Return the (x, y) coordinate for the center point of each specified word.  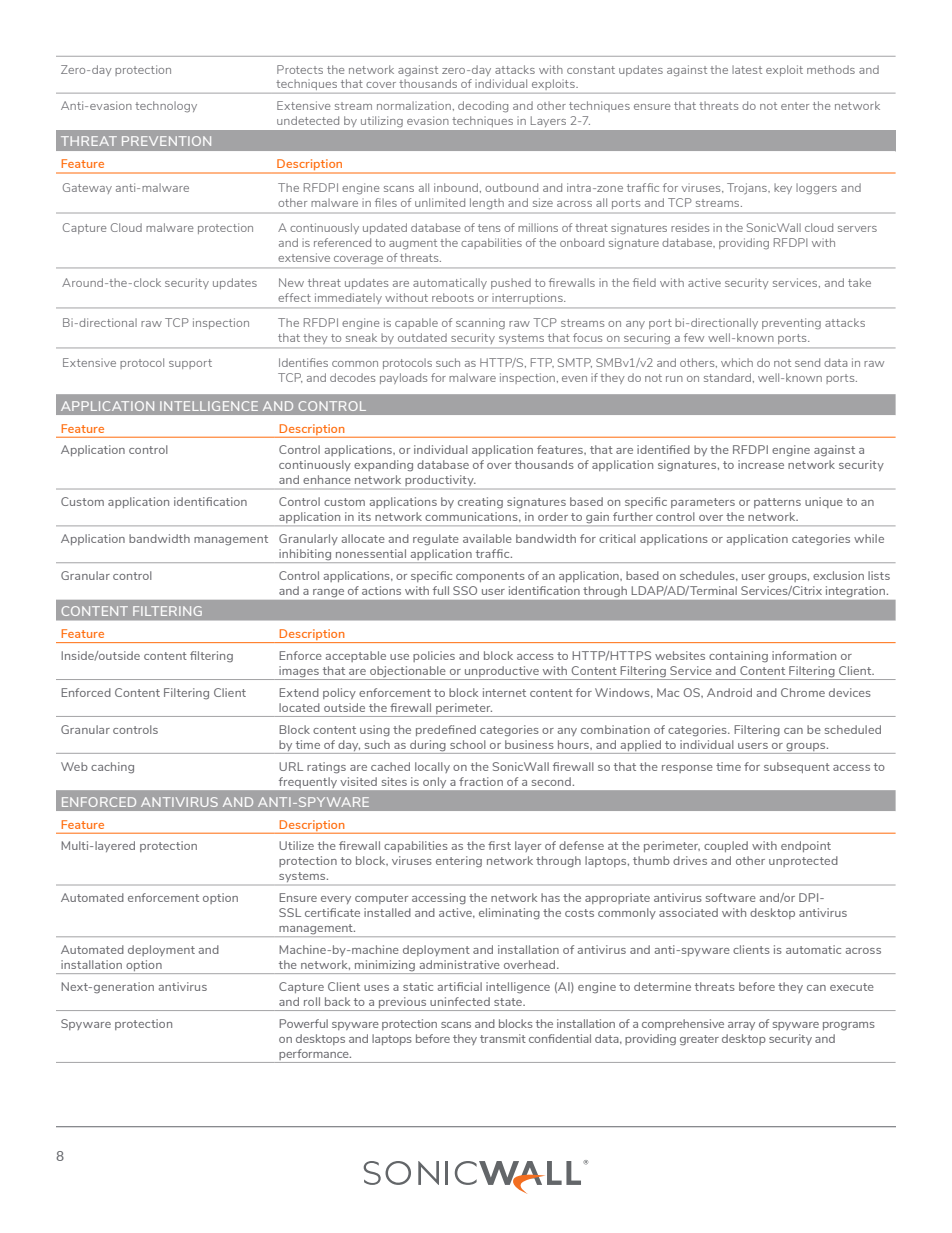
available (487, 538)
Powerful (303, 1023)
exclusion (838, 575)
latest (747, 69)
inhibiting (305, 556)
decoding (483, 107)
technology (166, 107)
